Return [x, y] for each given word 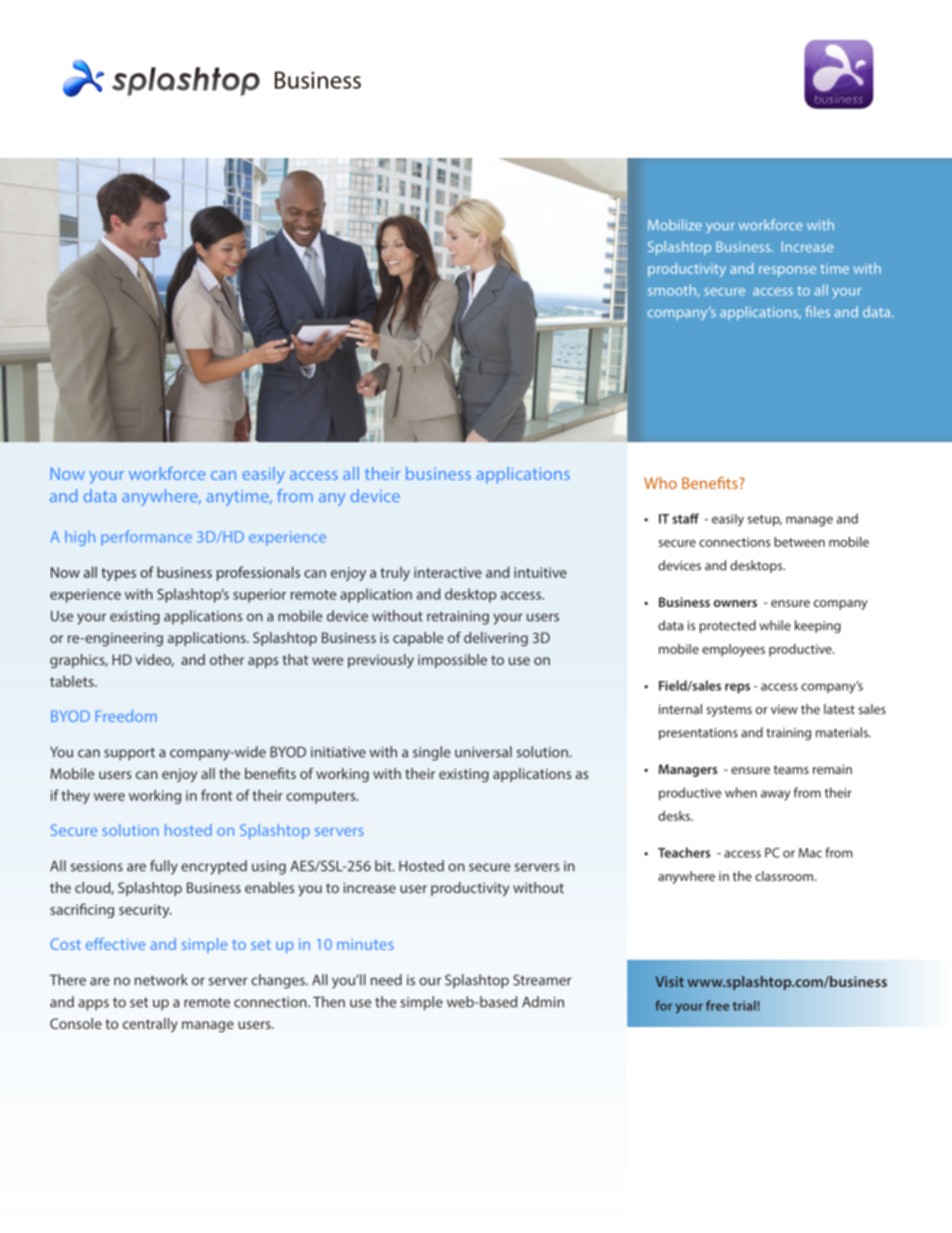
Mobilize [675, 224]
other [227, 659]
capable [418, 639]
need [386, 980]
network [161, 980]
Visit [670, 981]
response [787, 271]
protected [727, 626]
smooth [673, 290]
